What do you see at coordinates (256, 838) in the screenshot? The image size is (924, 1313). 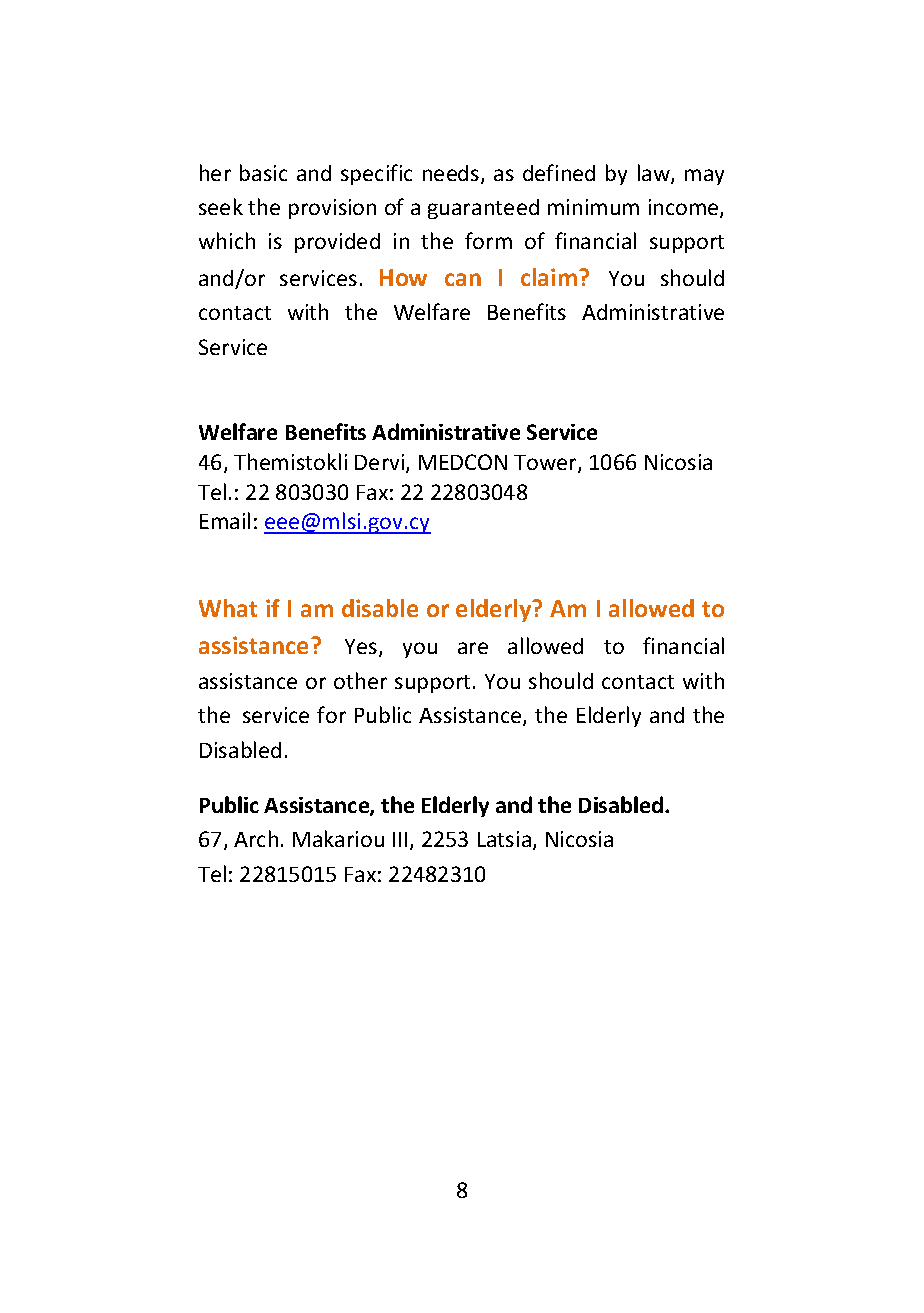 I see `Arch` at bounding box center [256, 838].
